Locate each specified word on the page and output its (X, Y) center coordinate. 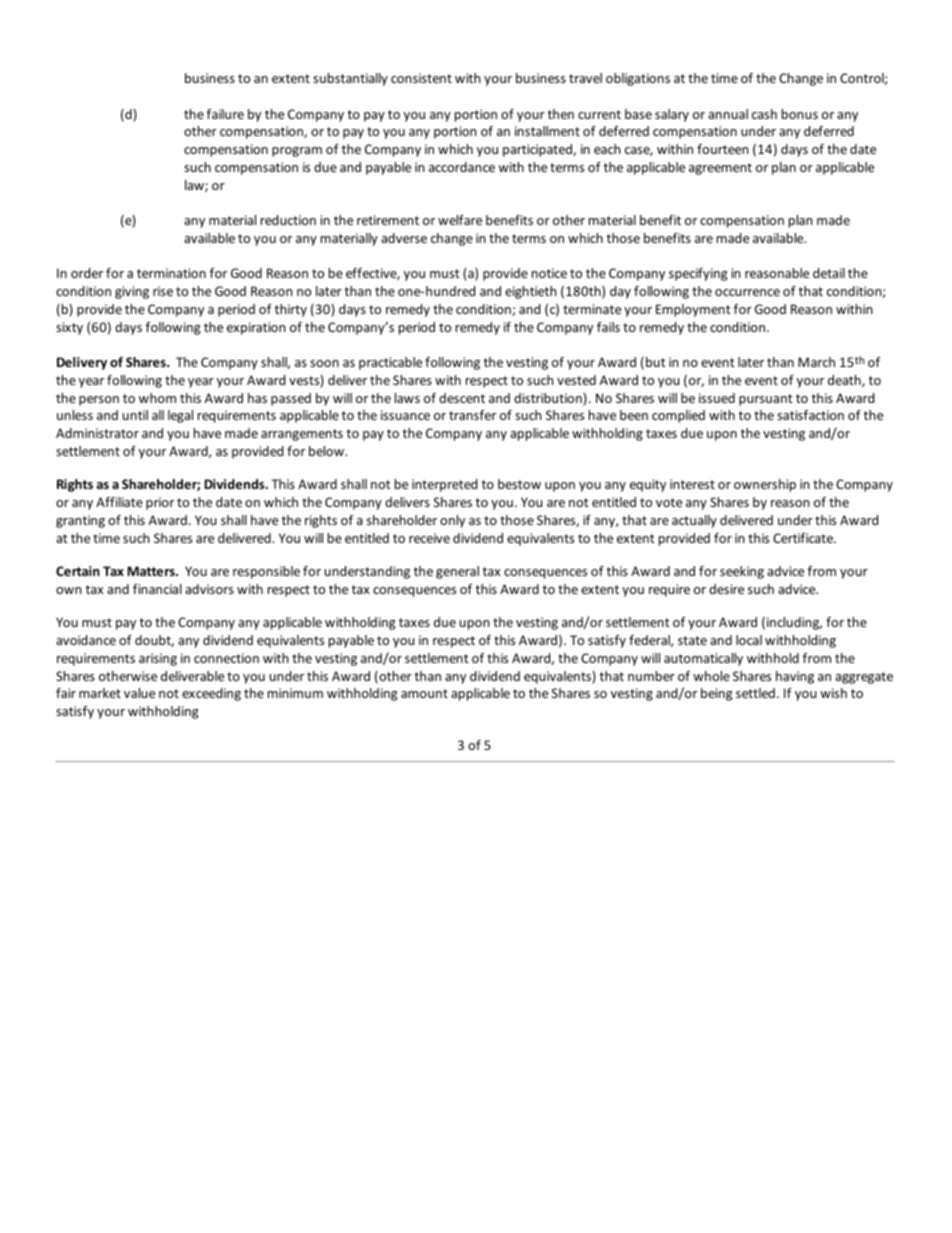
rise (163, 291)
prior (160, 503)
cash (764, 114)
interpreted (444, 485)
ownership (765, 485)
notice (549, 273)
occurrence (747, 292)
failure (225, 114)
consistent (421, 78)
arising (158, 659)
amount (424, 693)
